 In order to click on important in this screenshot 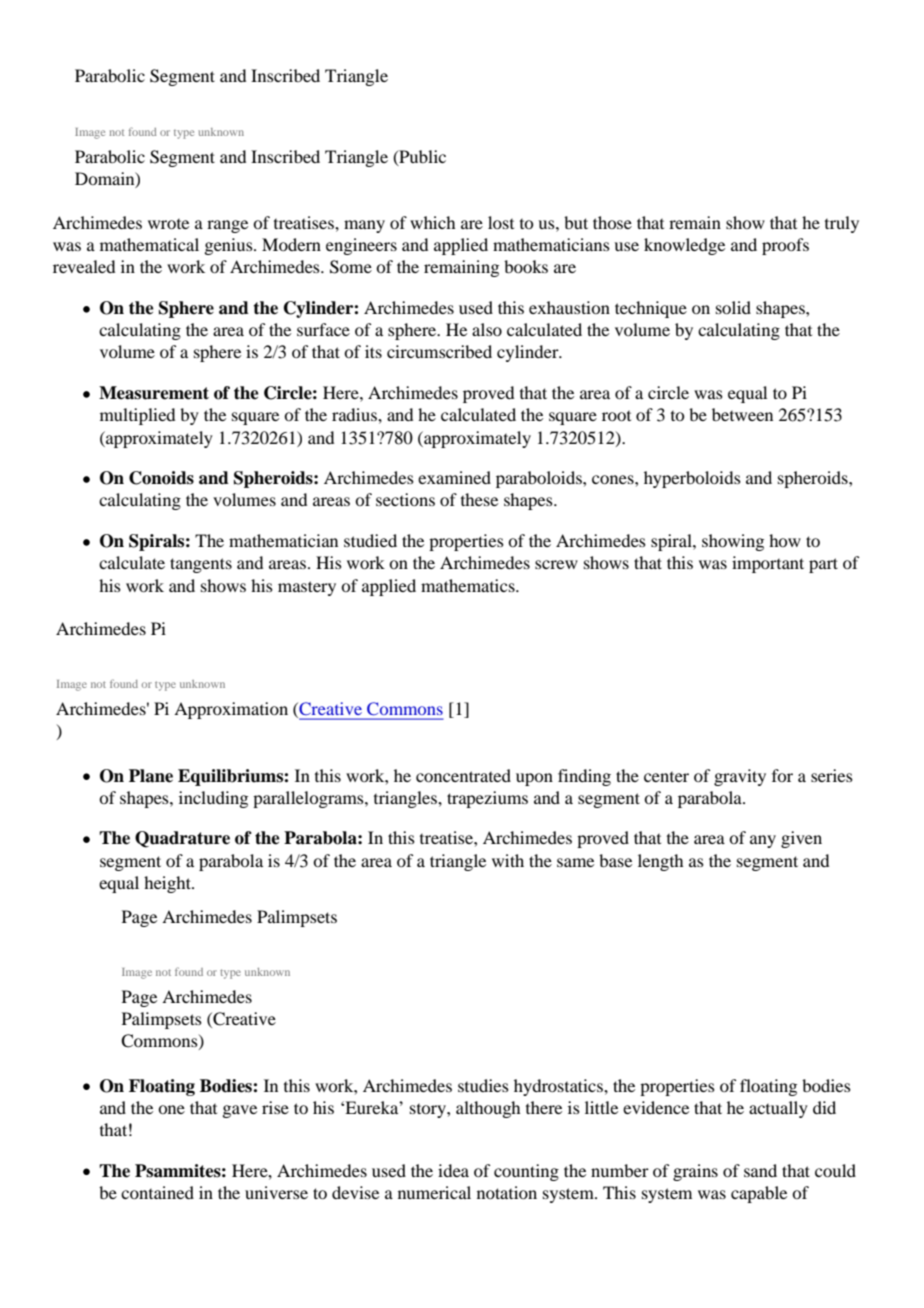, I will do `click(768, 564)`.
